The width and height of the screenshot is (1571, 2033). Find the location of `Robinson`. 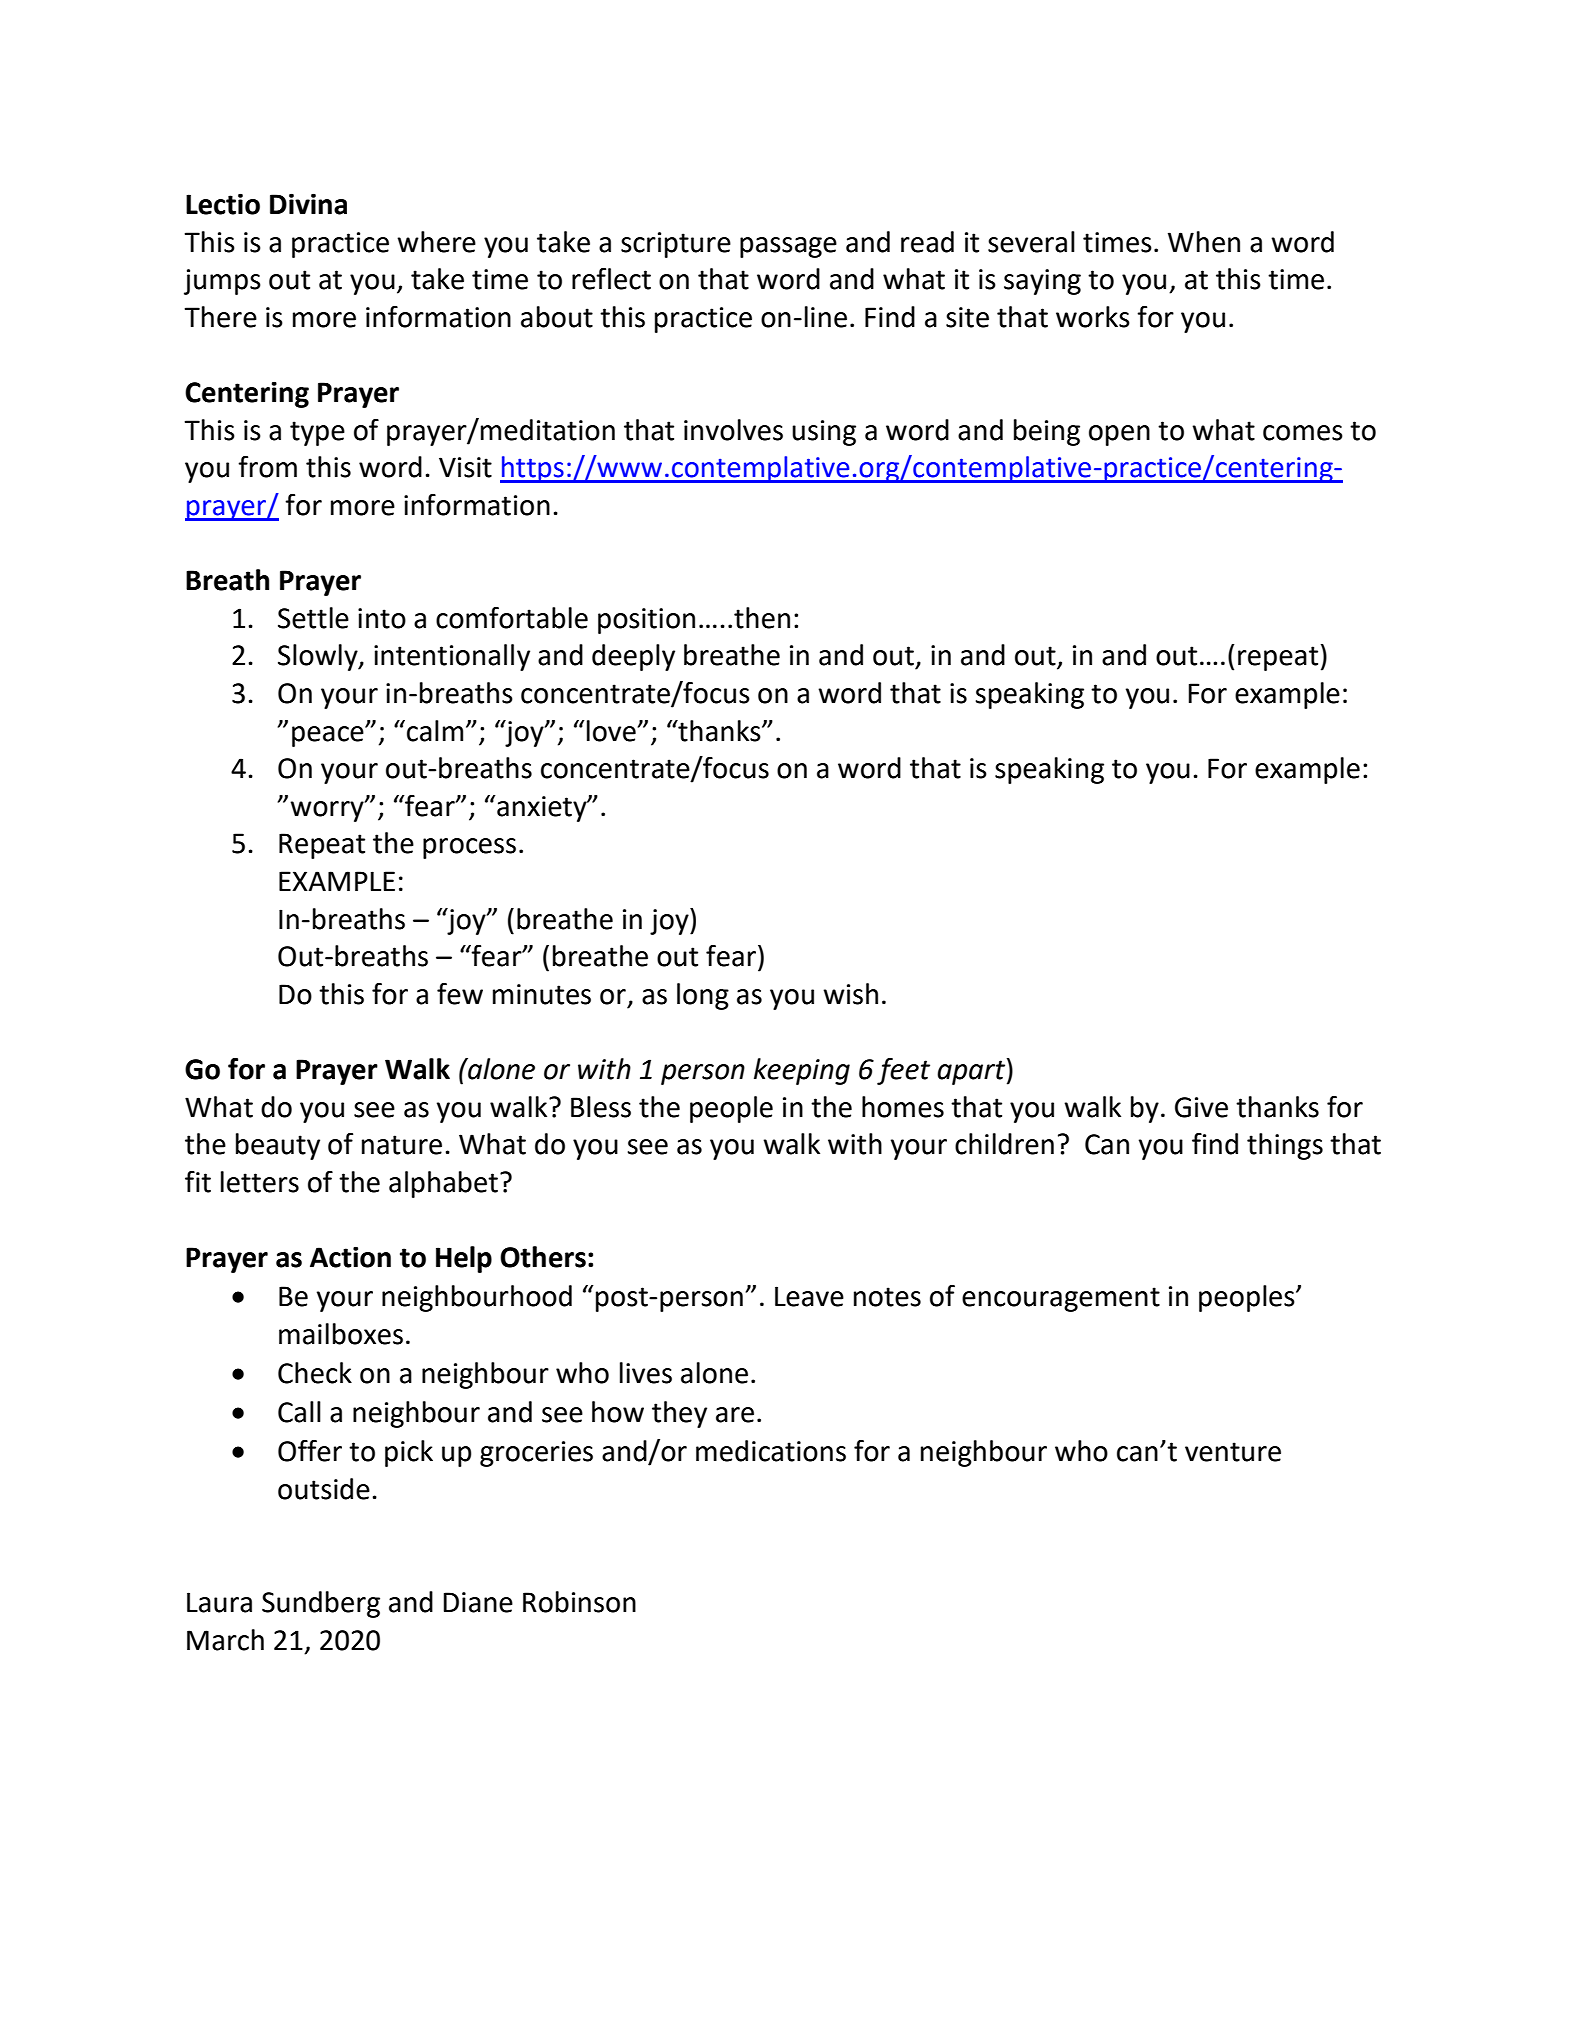

Robinson is located at coordinates (579, 1602).
